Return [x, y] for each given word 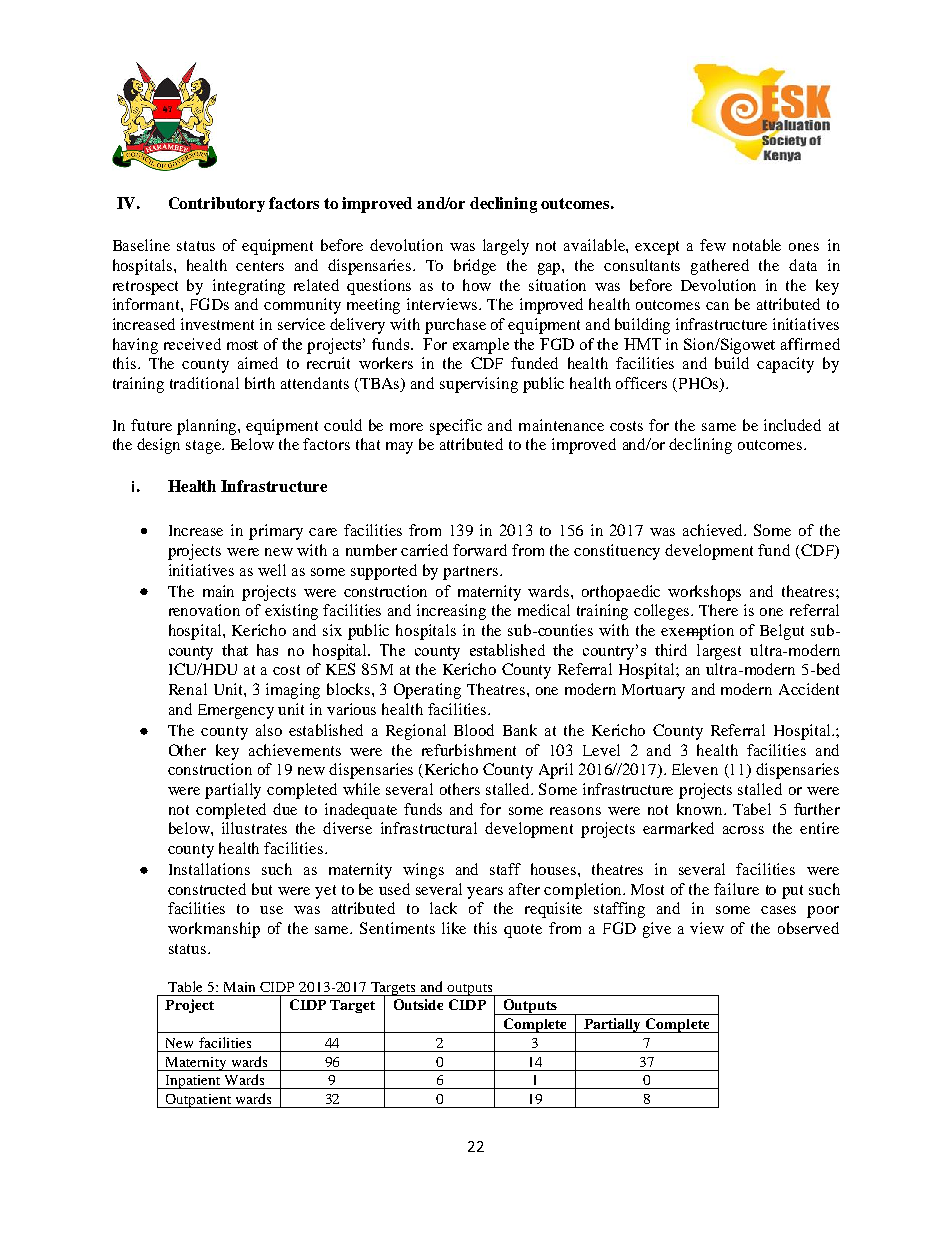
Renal [188, 689]
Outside [418, 1004]
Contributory [217, 204]
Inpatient [193, 1082]
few [713, 245]
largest [719, 652]
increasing [451, 612]
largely [506, 247]
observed [808, 928]
